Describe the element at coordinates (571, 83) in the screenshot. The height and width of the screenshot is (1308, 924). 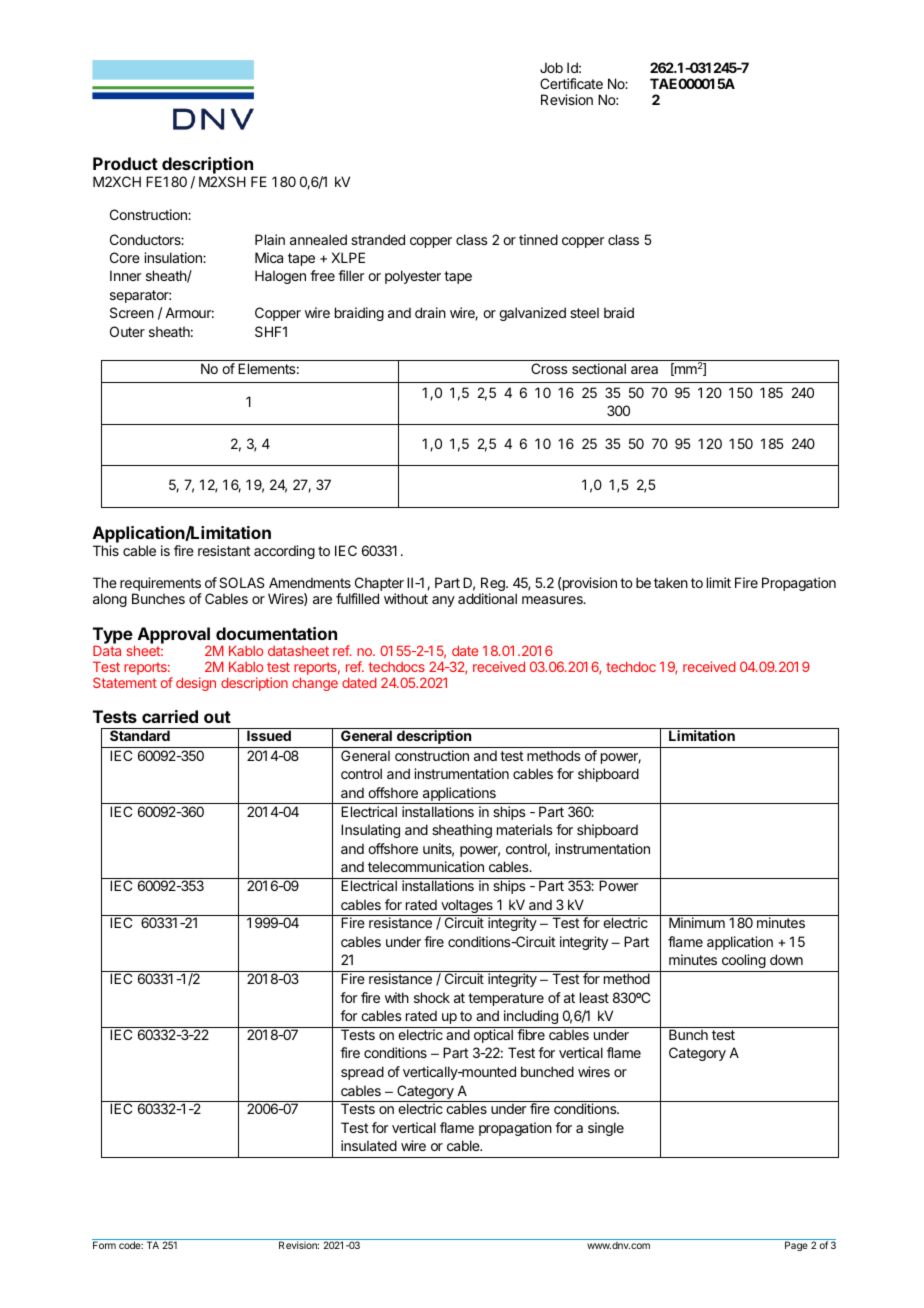
I see `Certificate` at that location.
